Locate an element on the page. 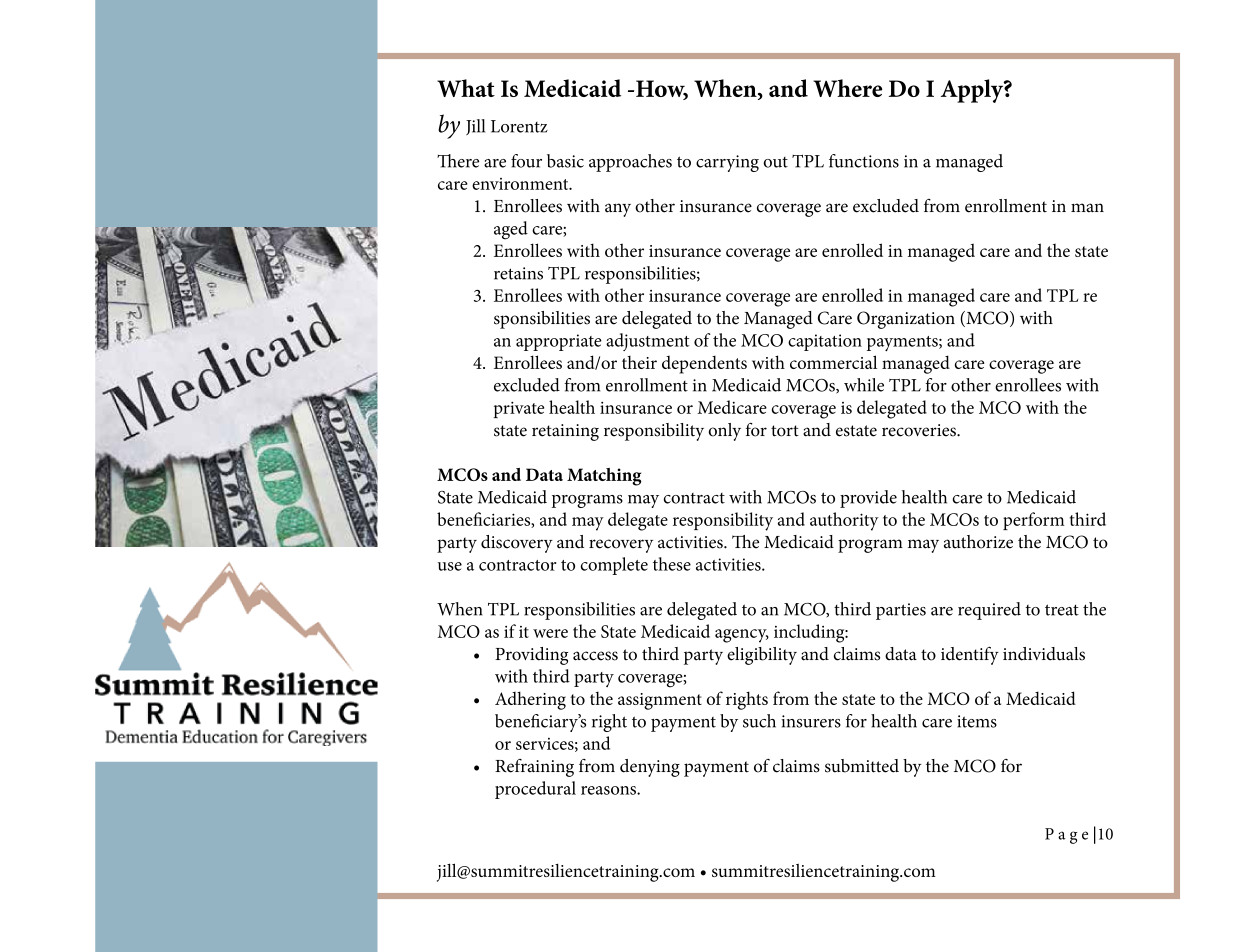 Image resolution: width=1233 pixels, height=952 pixels. such is located at coordinates (759, 721).
